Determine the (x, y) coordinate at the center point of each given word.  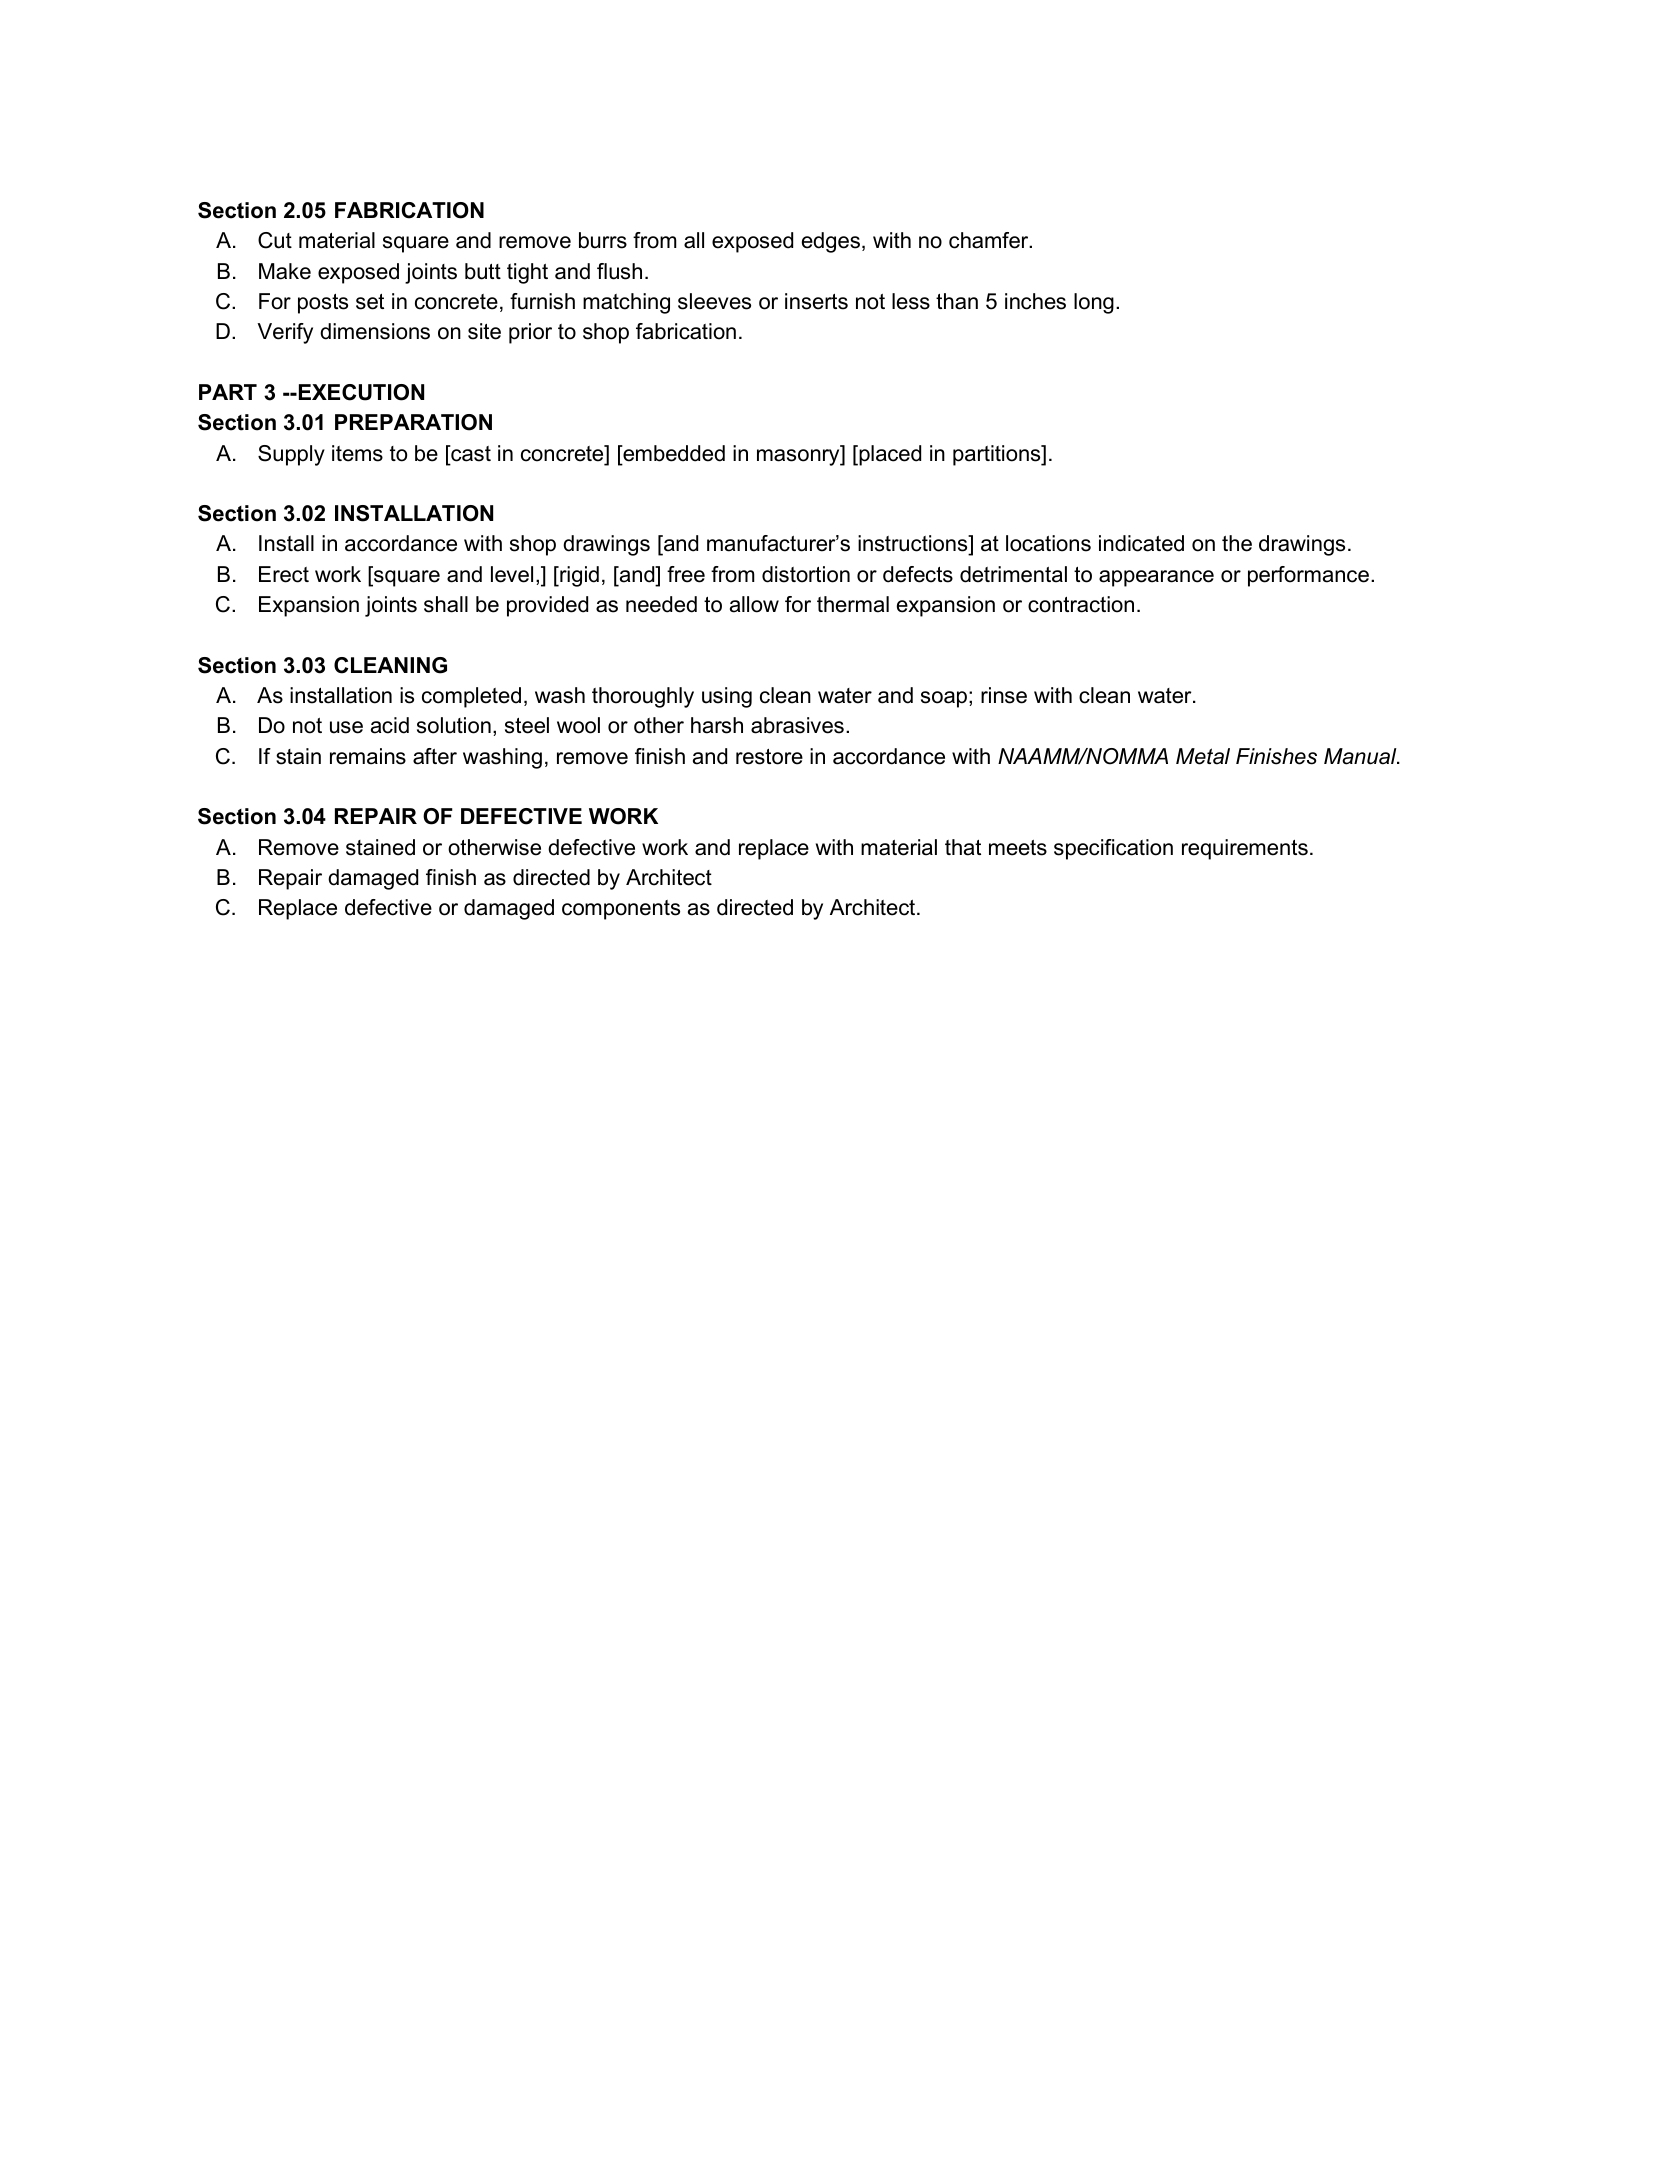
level (512, 574)
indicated (1141, 543)
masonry (799, 457)
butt (483, 271)
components (621, 910)
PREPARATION (413, 422)
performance (1308, 576)
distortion (806, 574)
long (1094, 303)
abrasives (797, 725)
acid (390, 725)
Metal (1203, 756)
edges (831, 242)
